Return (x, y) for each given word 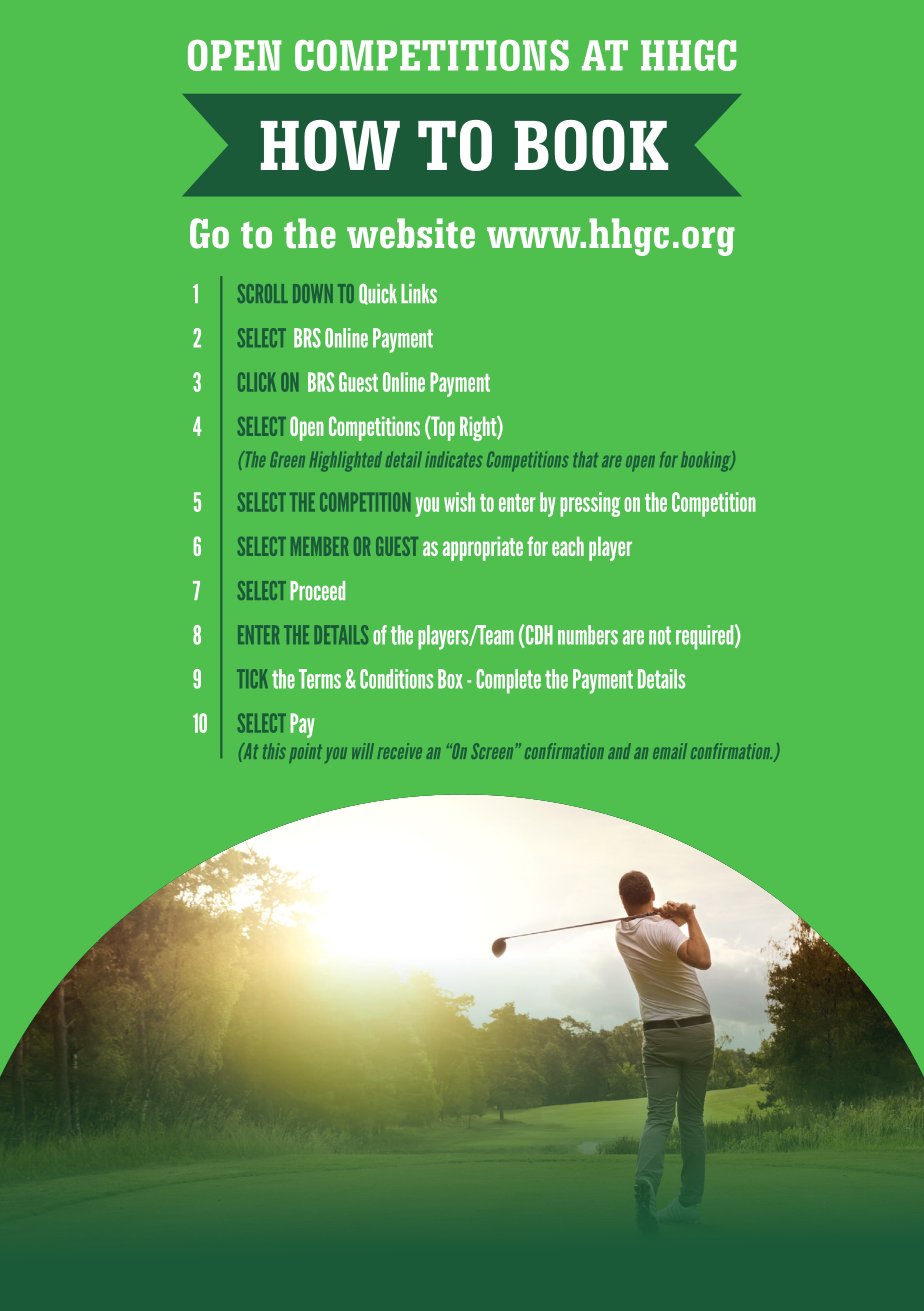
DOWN (313, 293)
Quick (378, 294)
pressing (590, 504)
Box (450, 679)
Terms (320, 679)
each (568, 546)
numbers (588, 635)
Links (419, 294)
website (411, 233)
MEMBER (319, 546)
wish (459, 502)
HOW (330, 145)
